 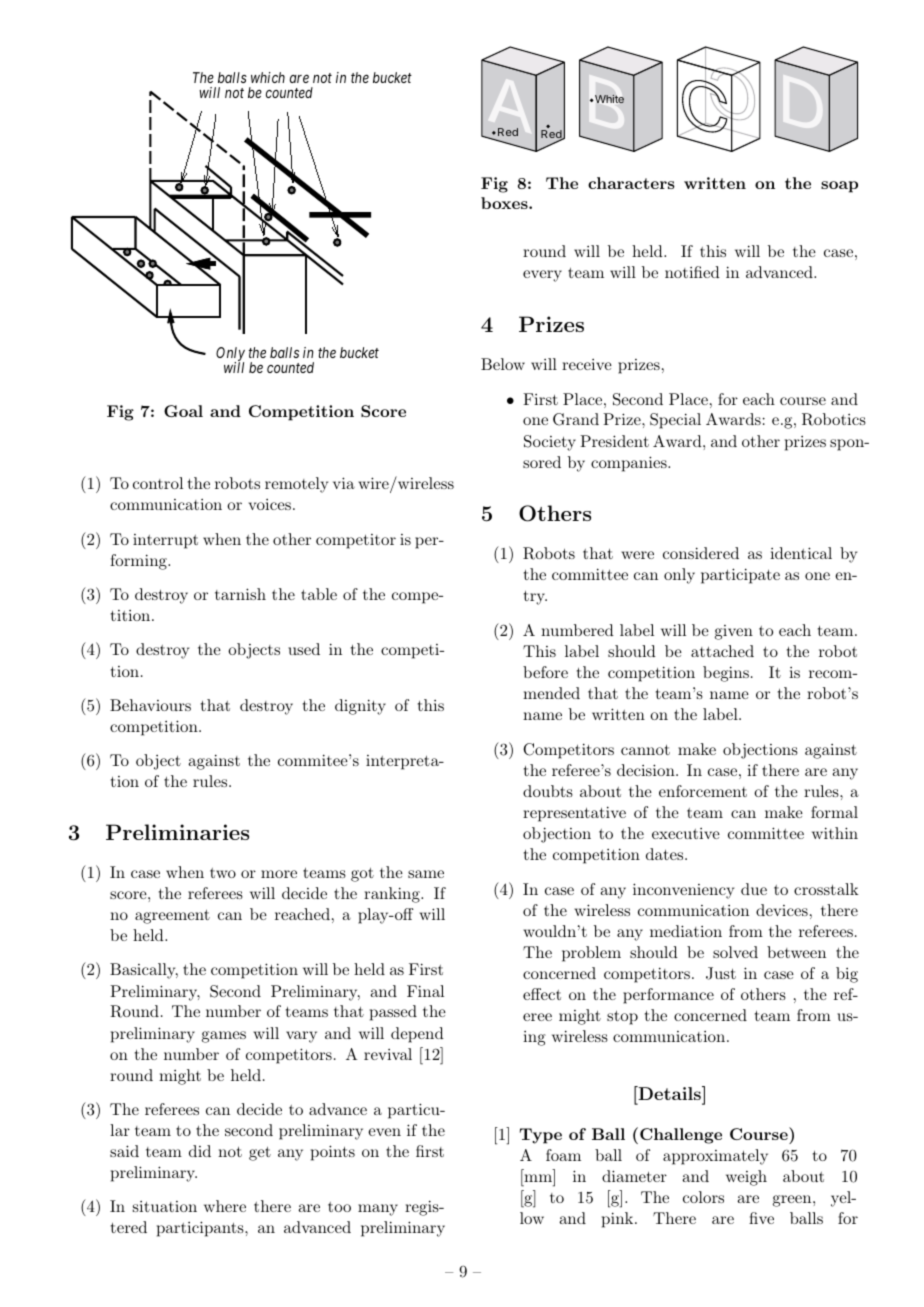 What do you see at coordinates (177, 832) in the screenshot?
I see `Preliminaries` at bounding box center [177, 832].
